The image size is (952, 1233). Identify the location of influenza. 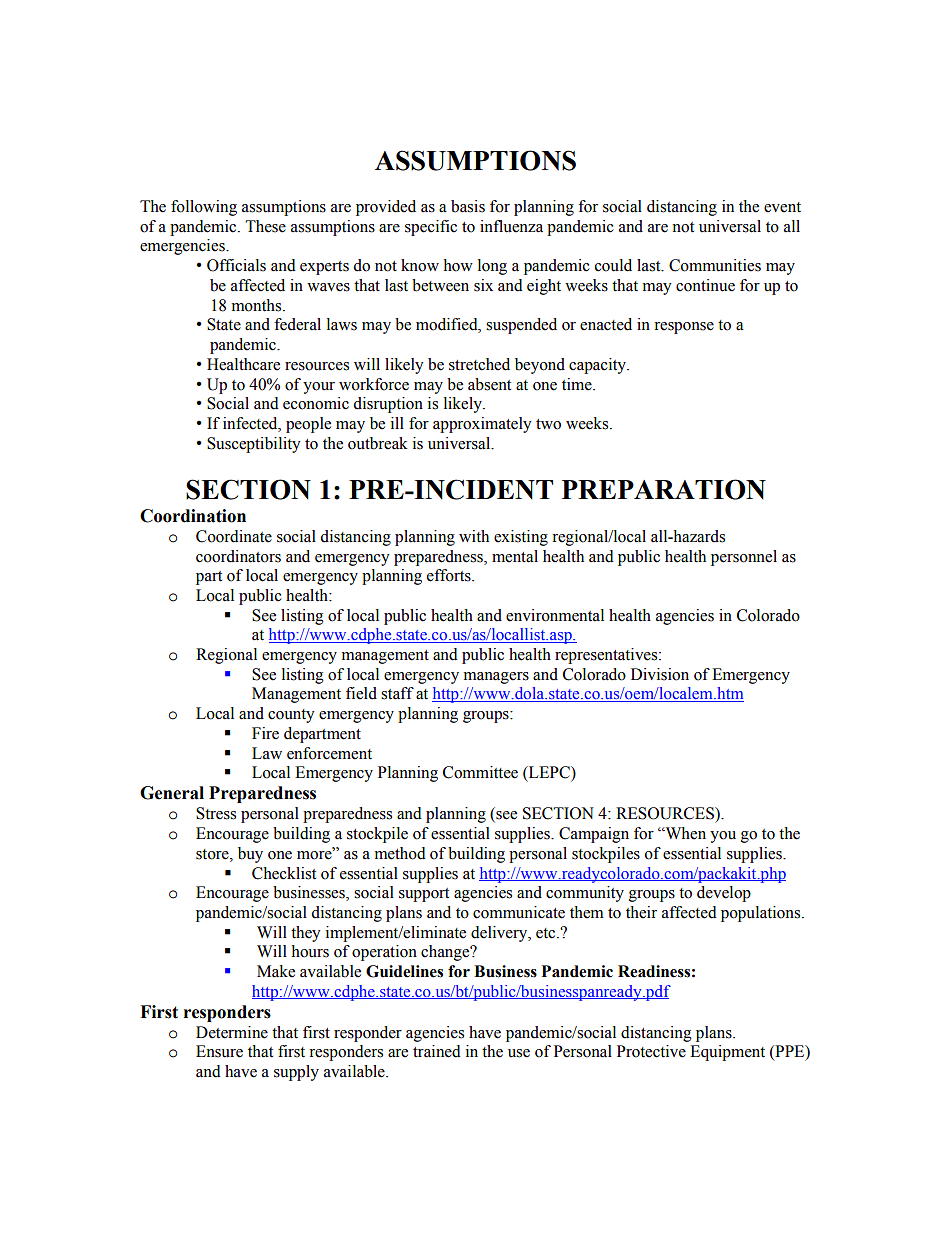
(511, 226).
